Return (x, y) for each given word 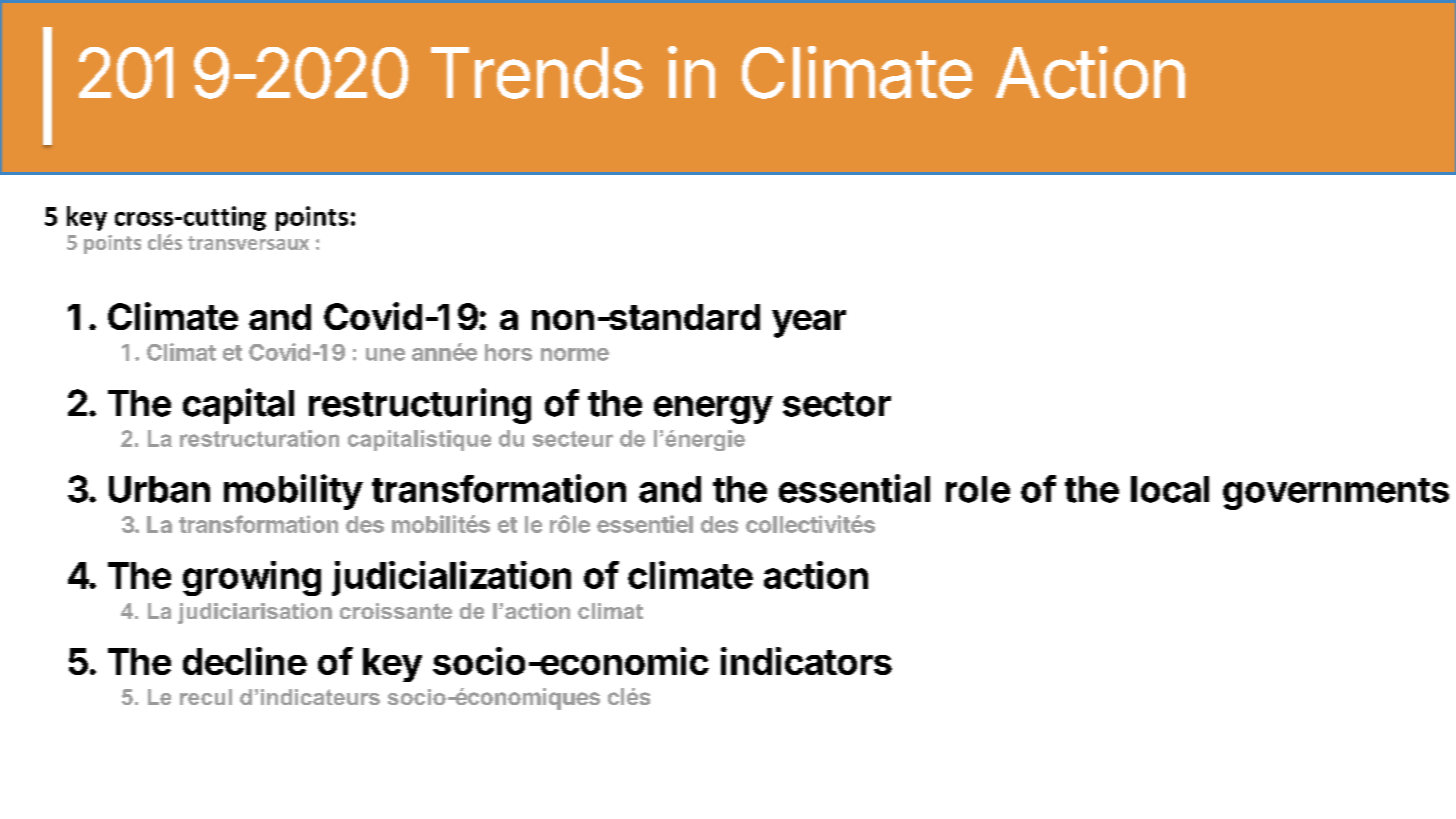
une (385, 354)
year (809, 324)
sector (837, 404)
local (1170, 489)
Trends (537, 73)
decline (245, 661)
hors (508, 352)
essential (854, 488)
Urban (159, 489)
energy (713, 410)
